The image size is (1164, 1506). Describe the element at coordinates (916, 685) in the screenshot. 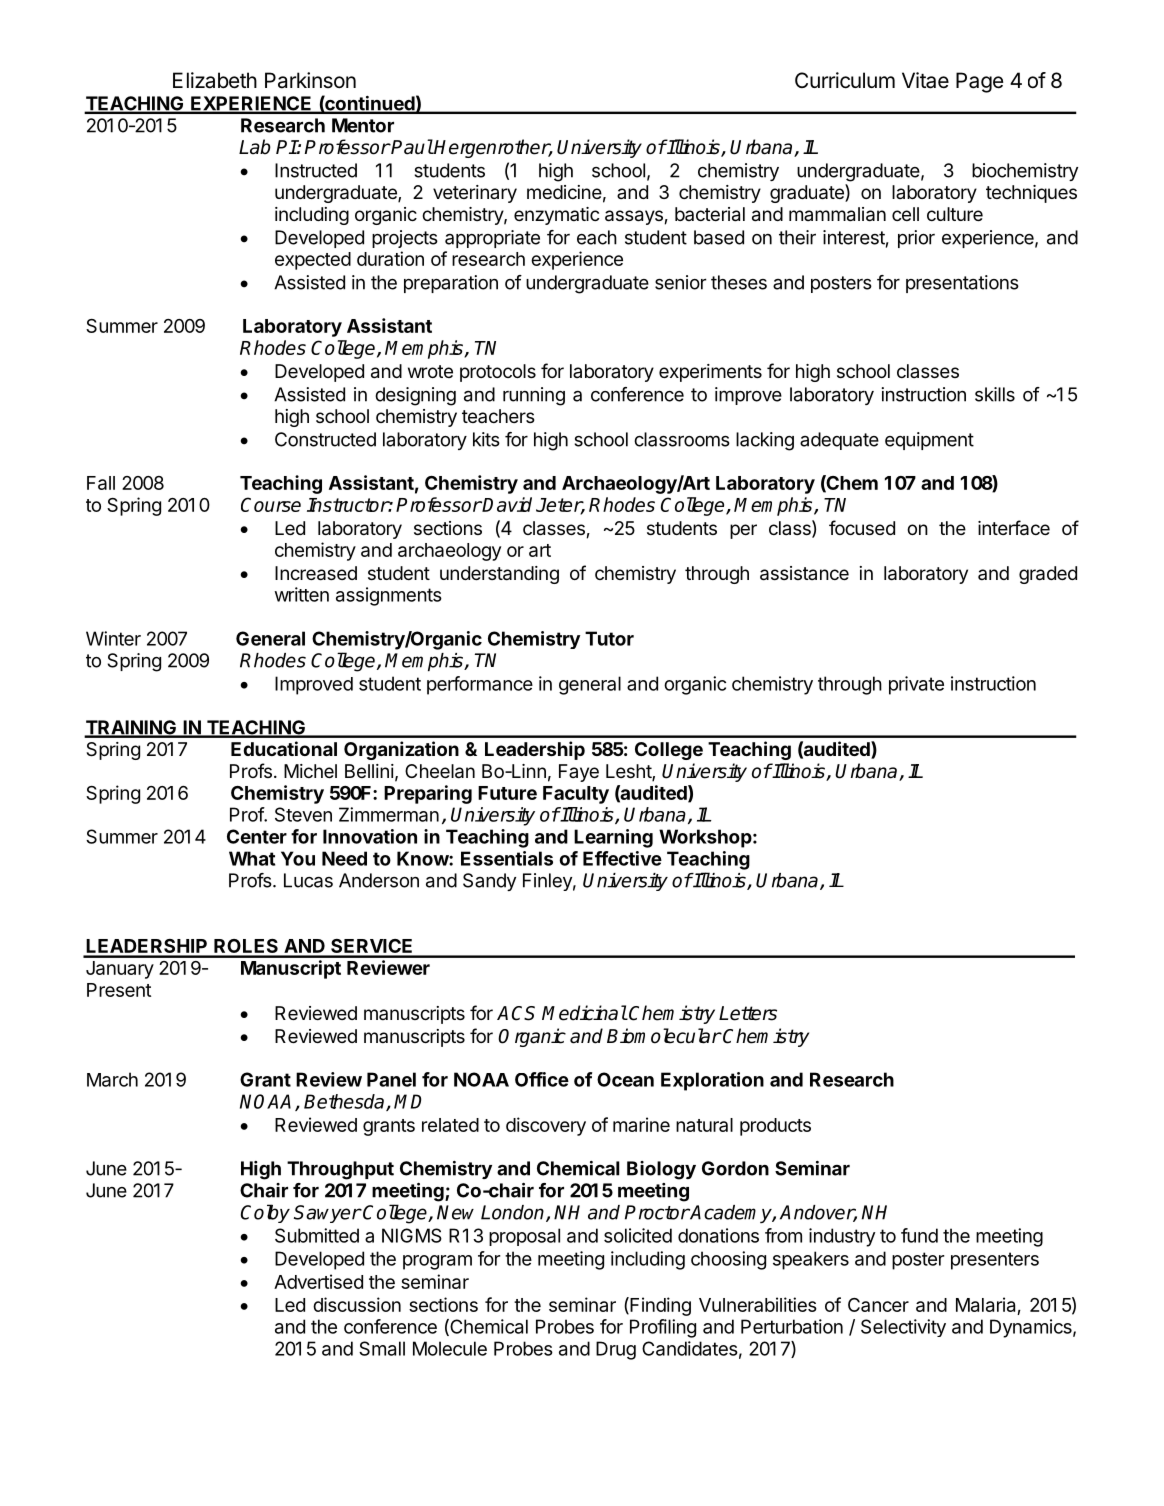

I see `private` at that location.
